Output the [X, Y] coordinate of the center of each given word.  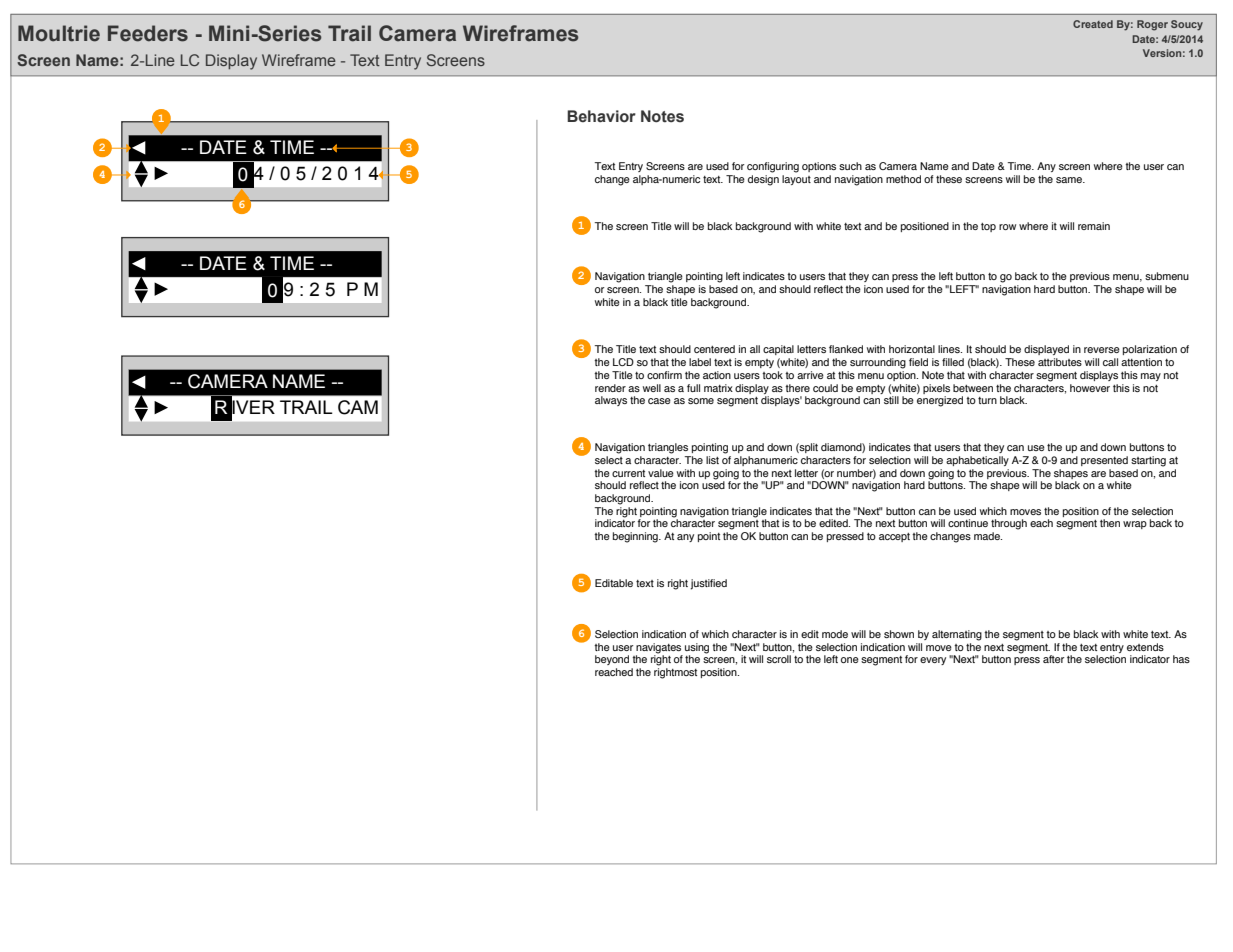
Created [1093, 24]
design [763, 180]
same [1070, 180]
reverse [1102, 350]
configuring [773, 167]
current [628, 473]
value [661, 473]
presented [1104, 461]
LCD [623, 362]
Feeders [148, 33]
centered [714, 349]
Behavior [601, 116]
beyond [612, 660]
